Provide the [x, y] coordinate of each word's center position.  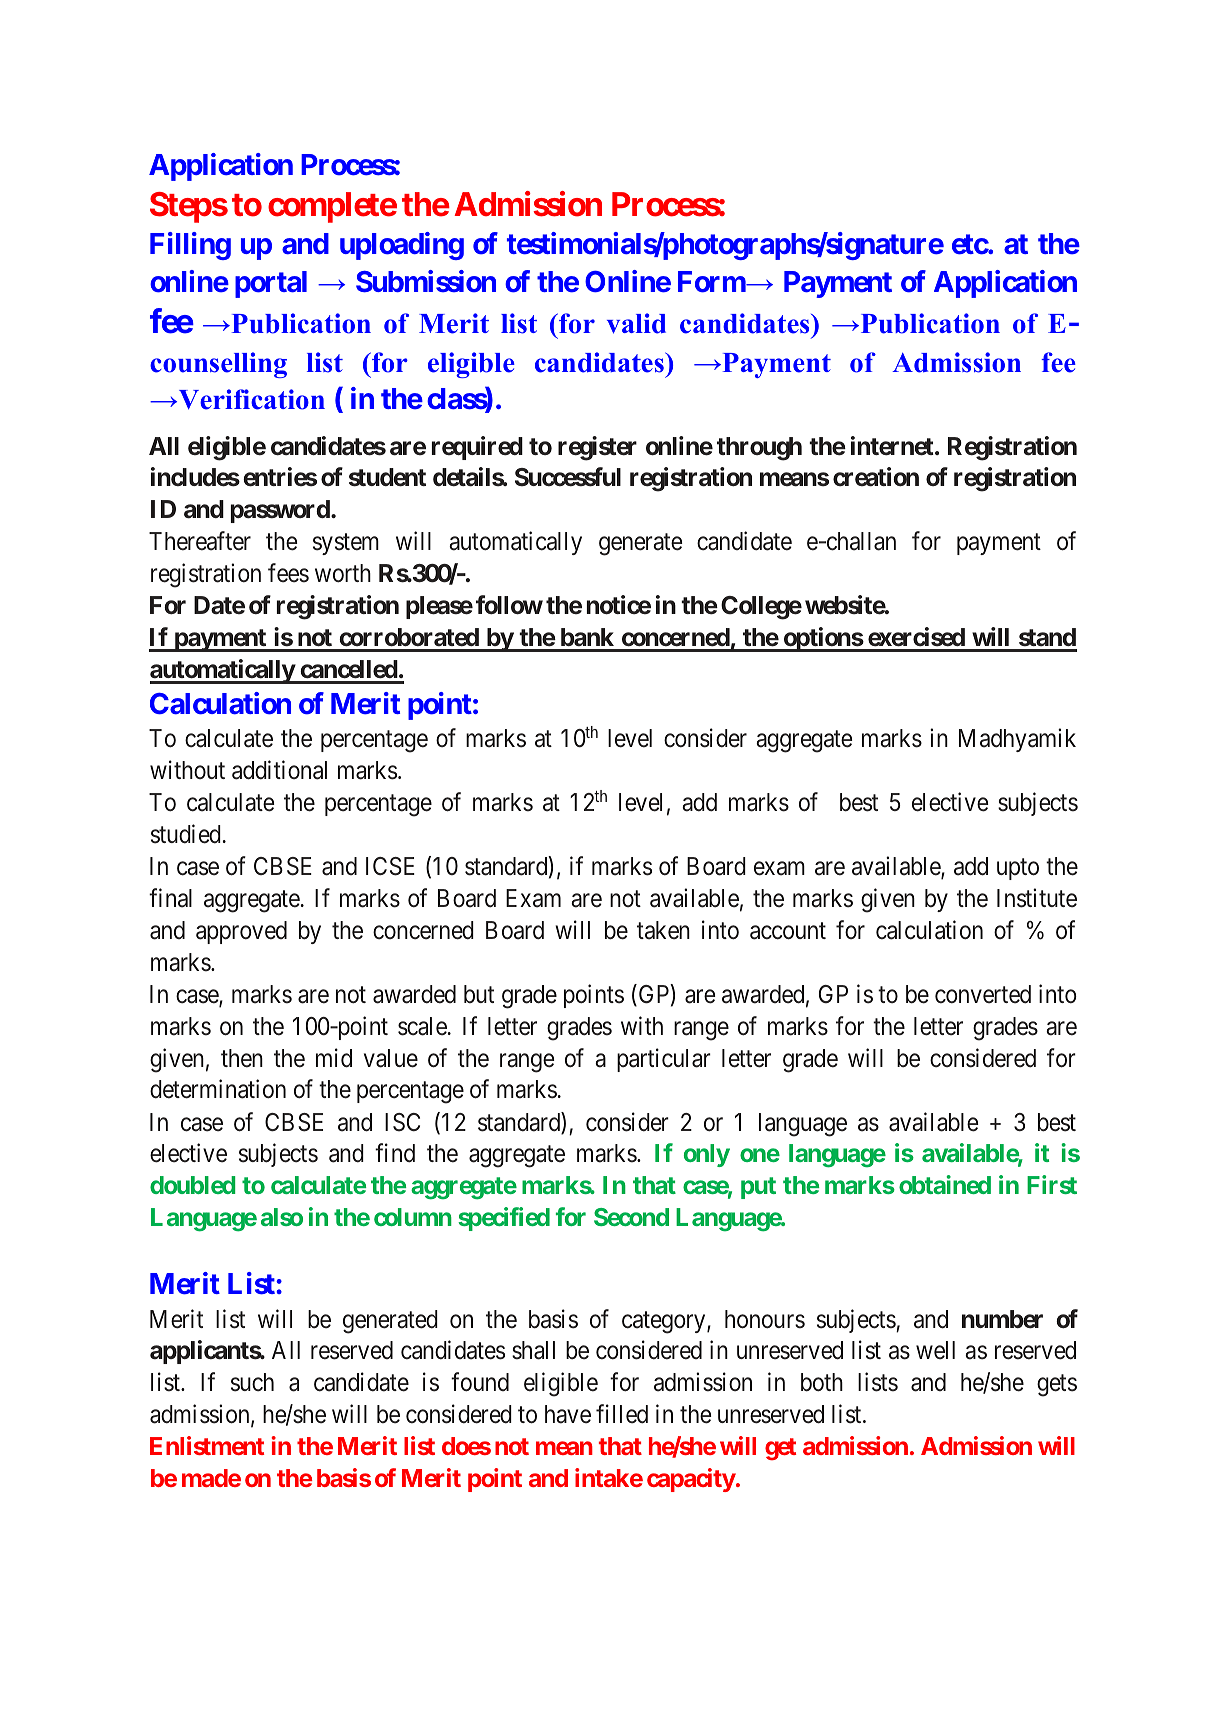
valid [636, 323]
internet [892, 446]
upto [1018, 869]
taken [663, 930]
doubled [192, 1185]
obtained [945, 1184]
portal [271, 284]
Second [631, 1217]
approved [241, 932]
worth [343, 573]
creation [876, 477]
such [252, 1382]
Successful [568, 477]
